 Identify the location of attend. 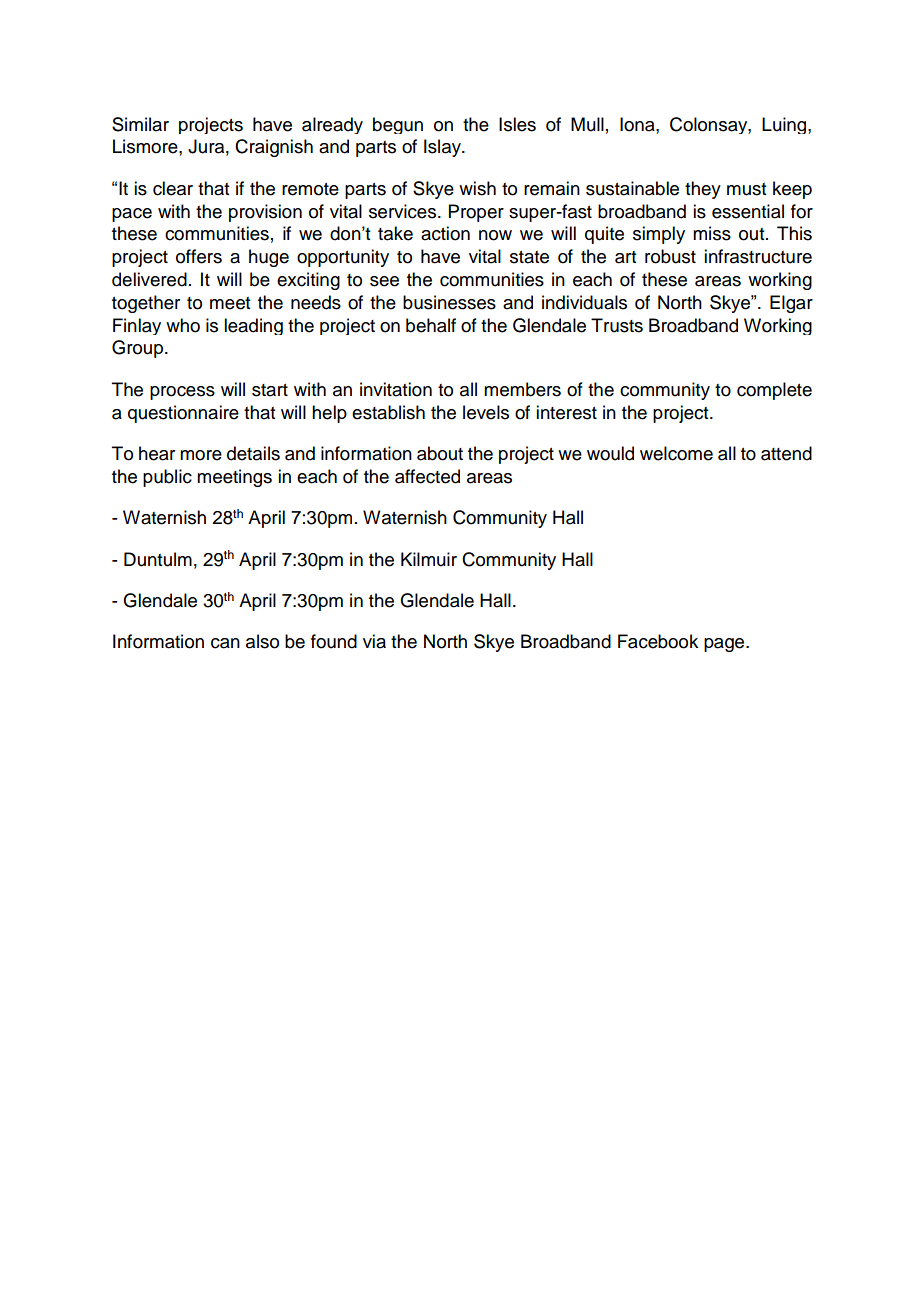
(786, 453).
